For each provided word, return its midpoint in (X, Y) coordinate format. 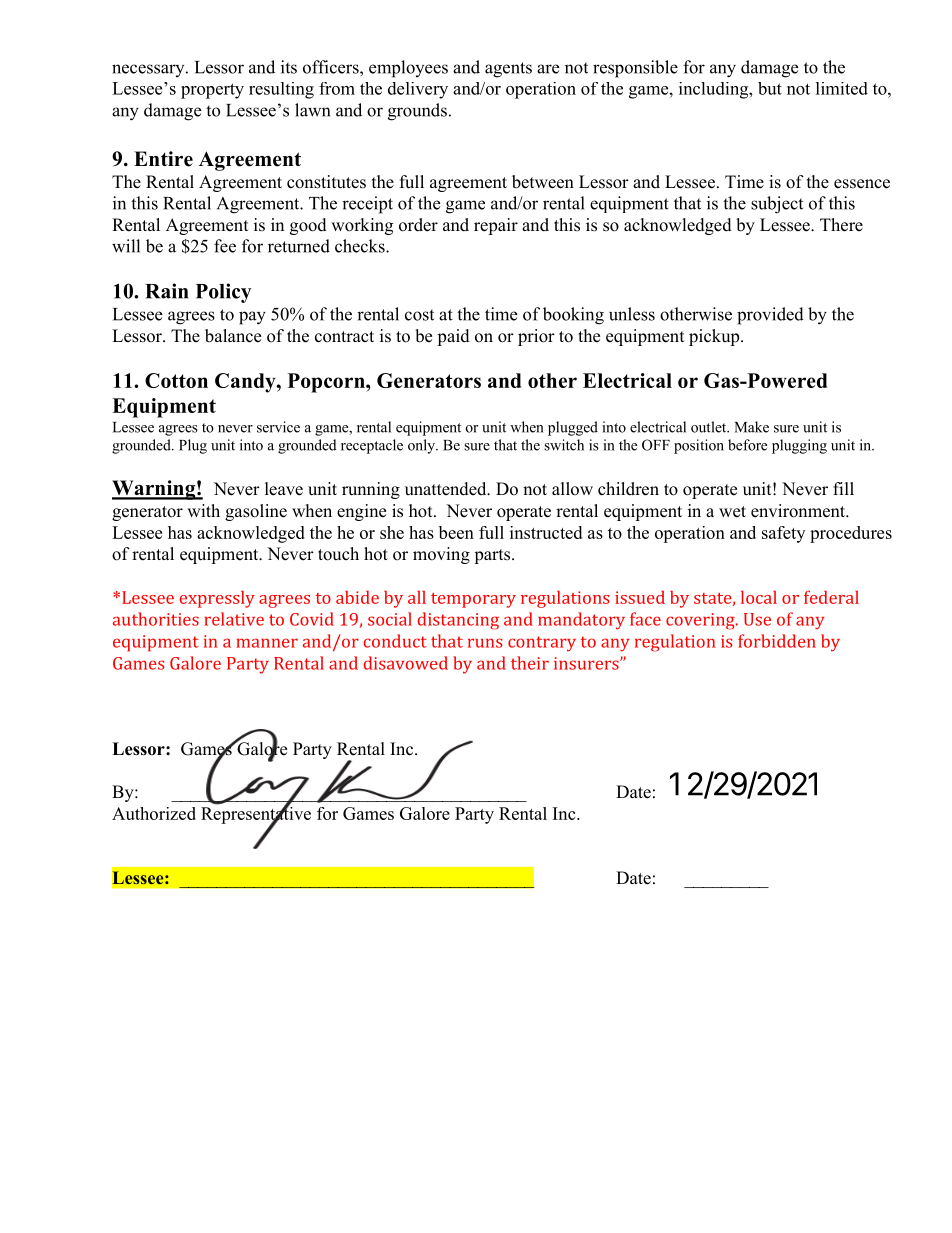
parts (492, 556)
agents (508, 70)
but (770, 88)
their (530, 663)
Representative (256, 815)
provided (770, 316)
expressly (217, 599)
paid (453, 337)
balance (233, 336)
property (212, 91)
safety (783, 534)
